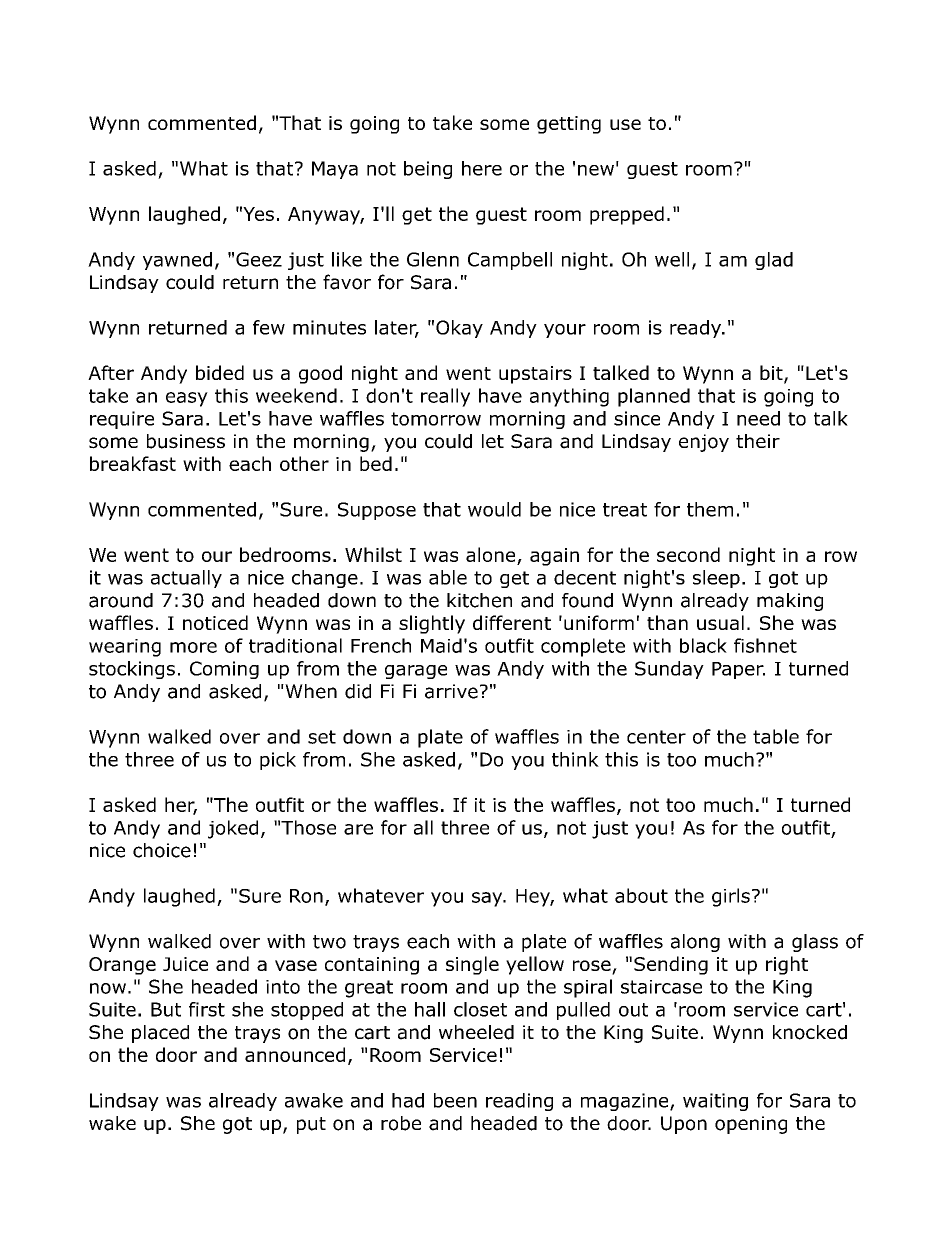 The width and height of the document is (952, 1233). I want to click on girls, so click(731, 897).
